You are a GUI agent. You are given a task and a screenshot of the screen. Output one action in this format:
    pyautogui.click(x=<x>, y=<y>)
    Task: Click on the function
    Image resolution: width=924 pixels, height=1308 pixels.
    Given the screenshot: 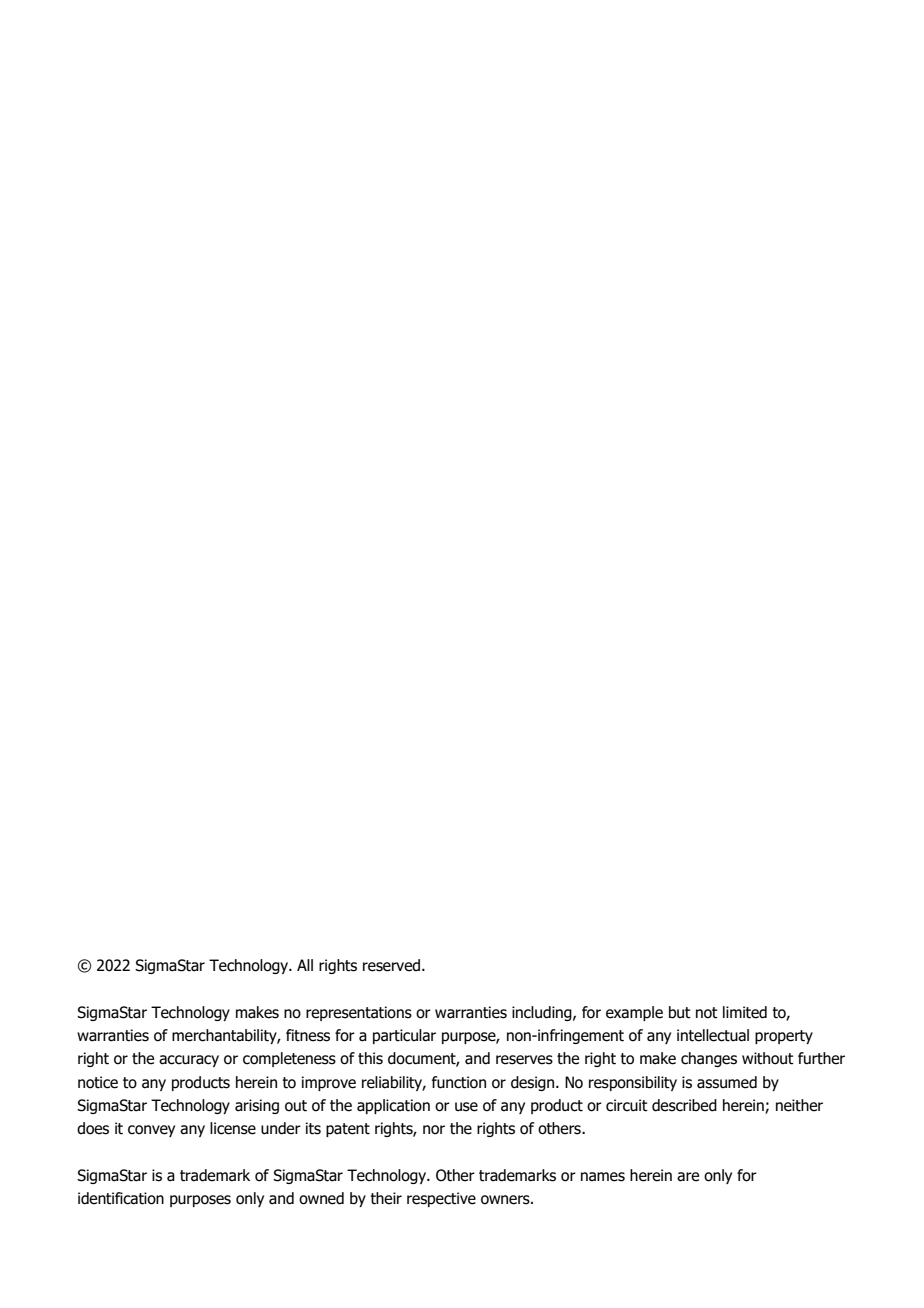 What is the action you would take?
    pyautogui.click(x=459, y=1082)
